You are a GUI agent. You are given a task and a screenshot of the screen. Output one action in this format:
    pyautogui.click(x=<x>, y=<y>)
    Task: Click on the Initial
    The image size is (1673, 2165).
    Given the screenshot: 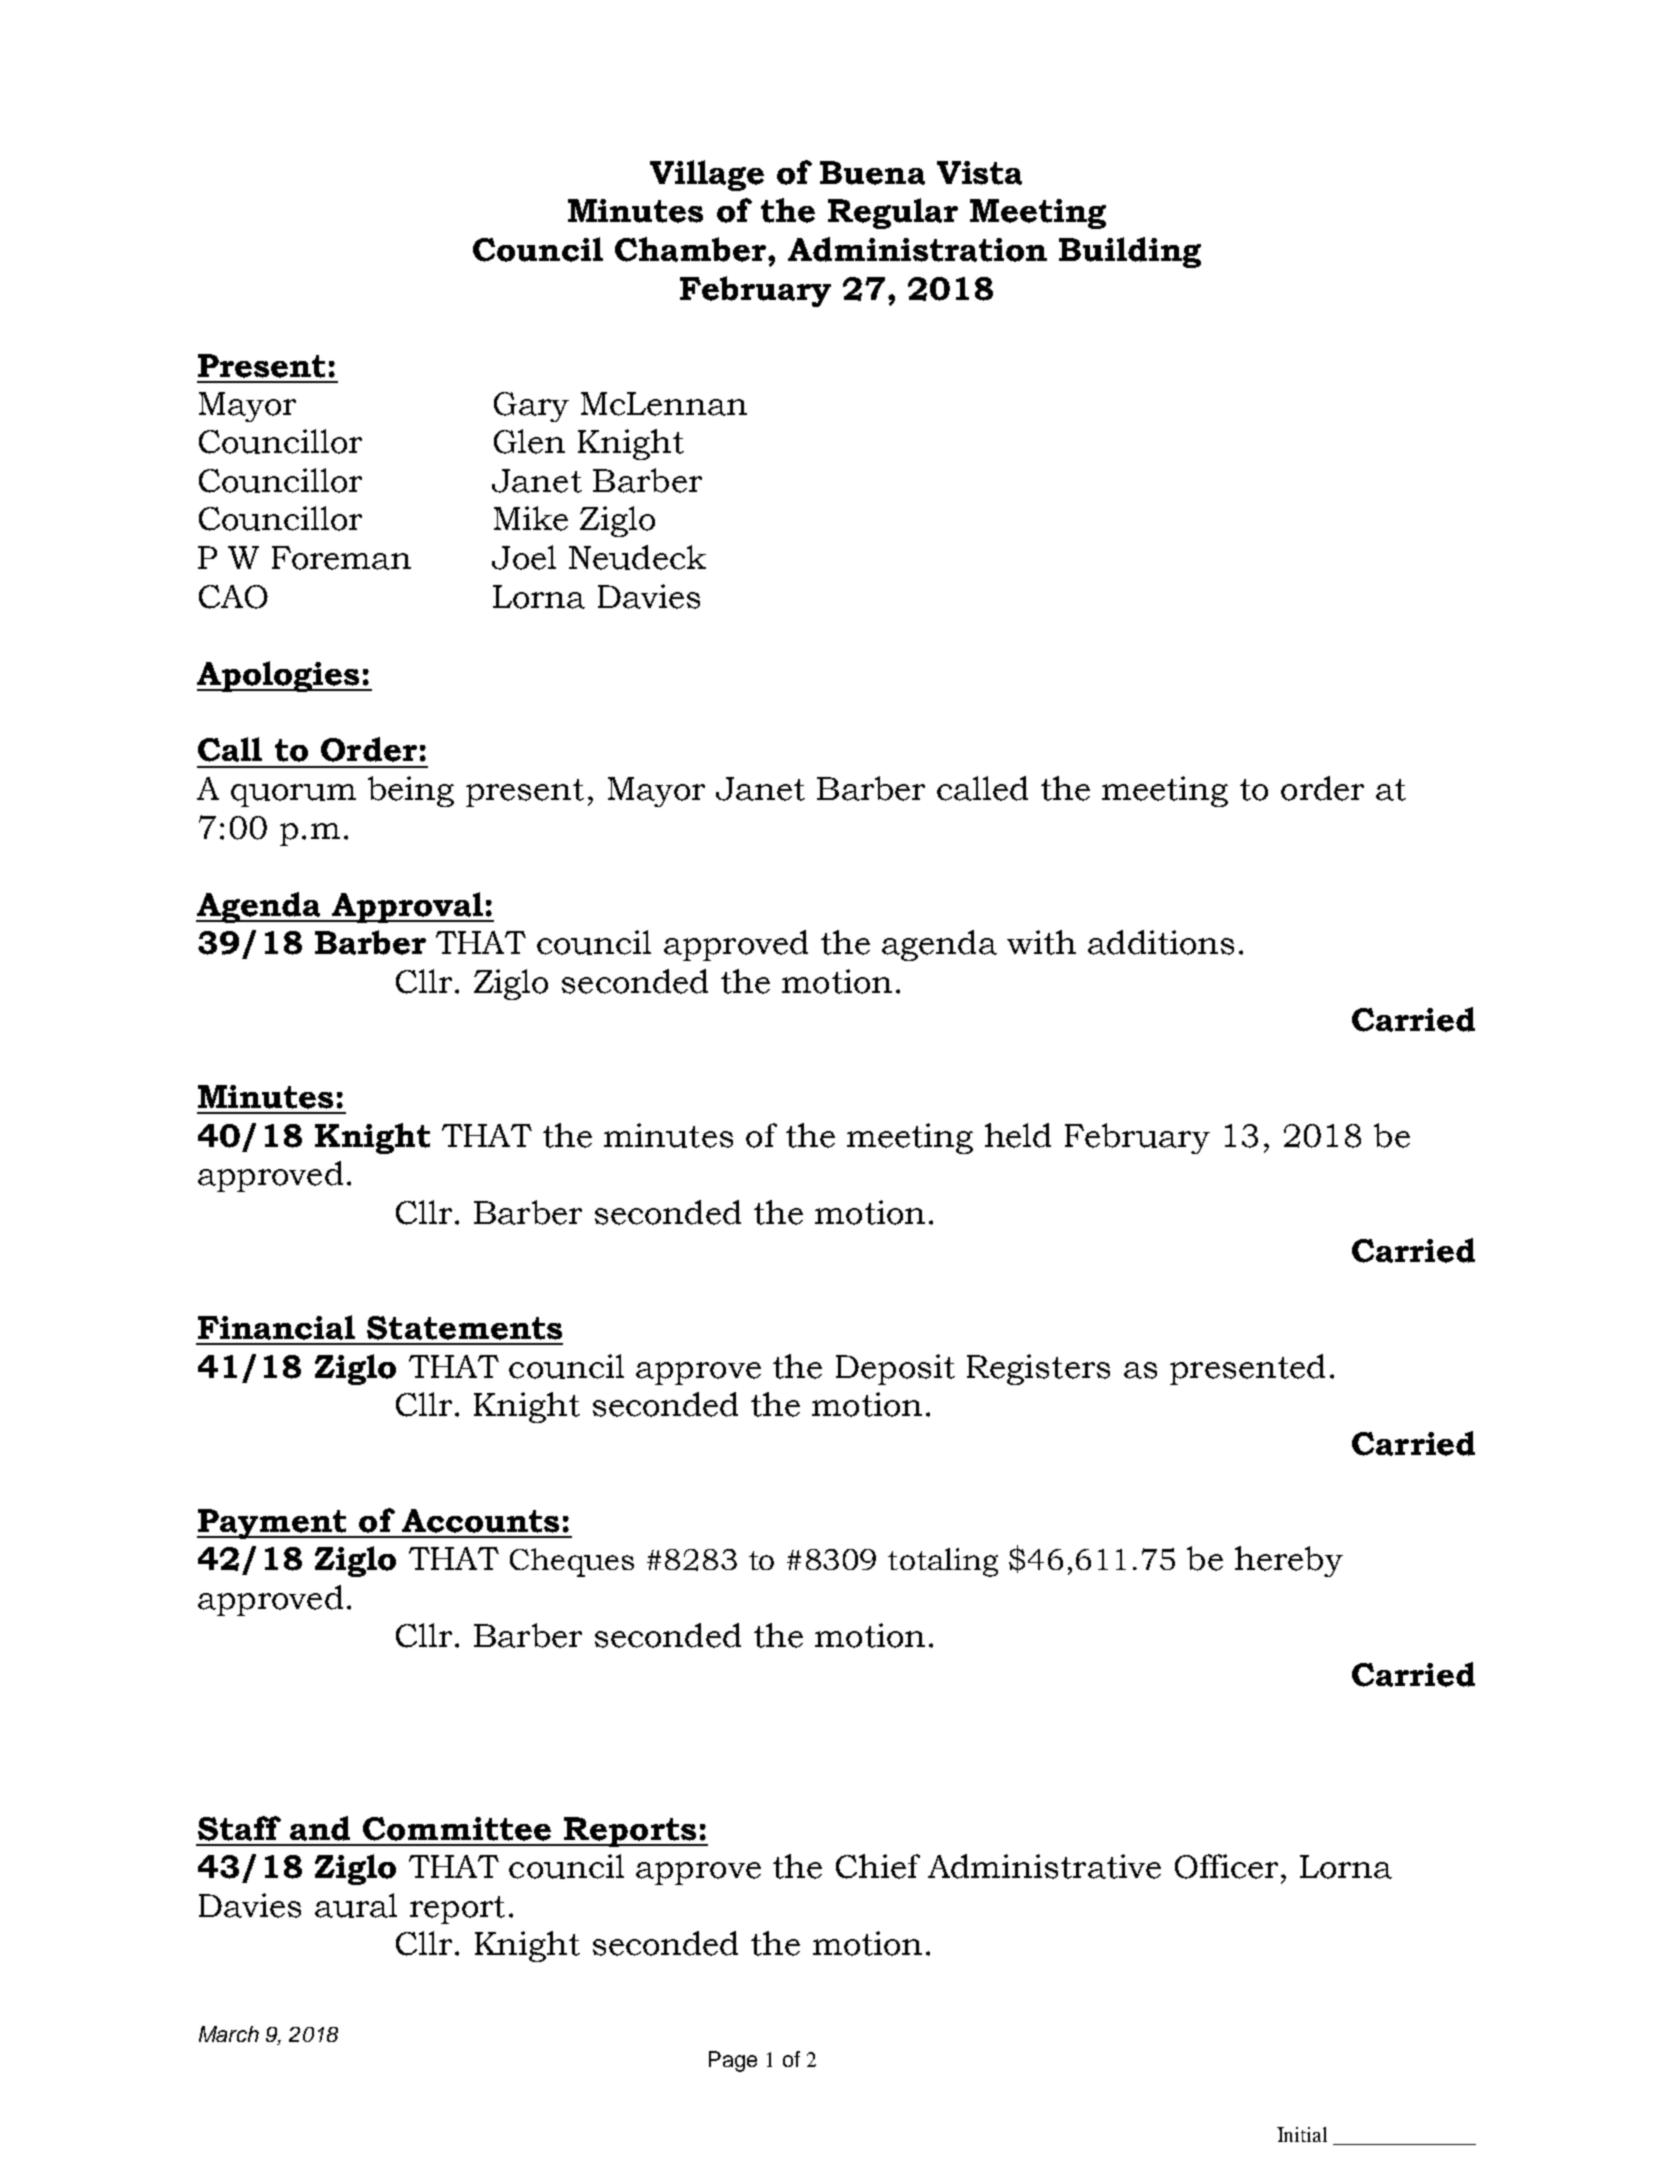 What is the action you would take?
    pyautogui.click(x=1302, y=2134)
